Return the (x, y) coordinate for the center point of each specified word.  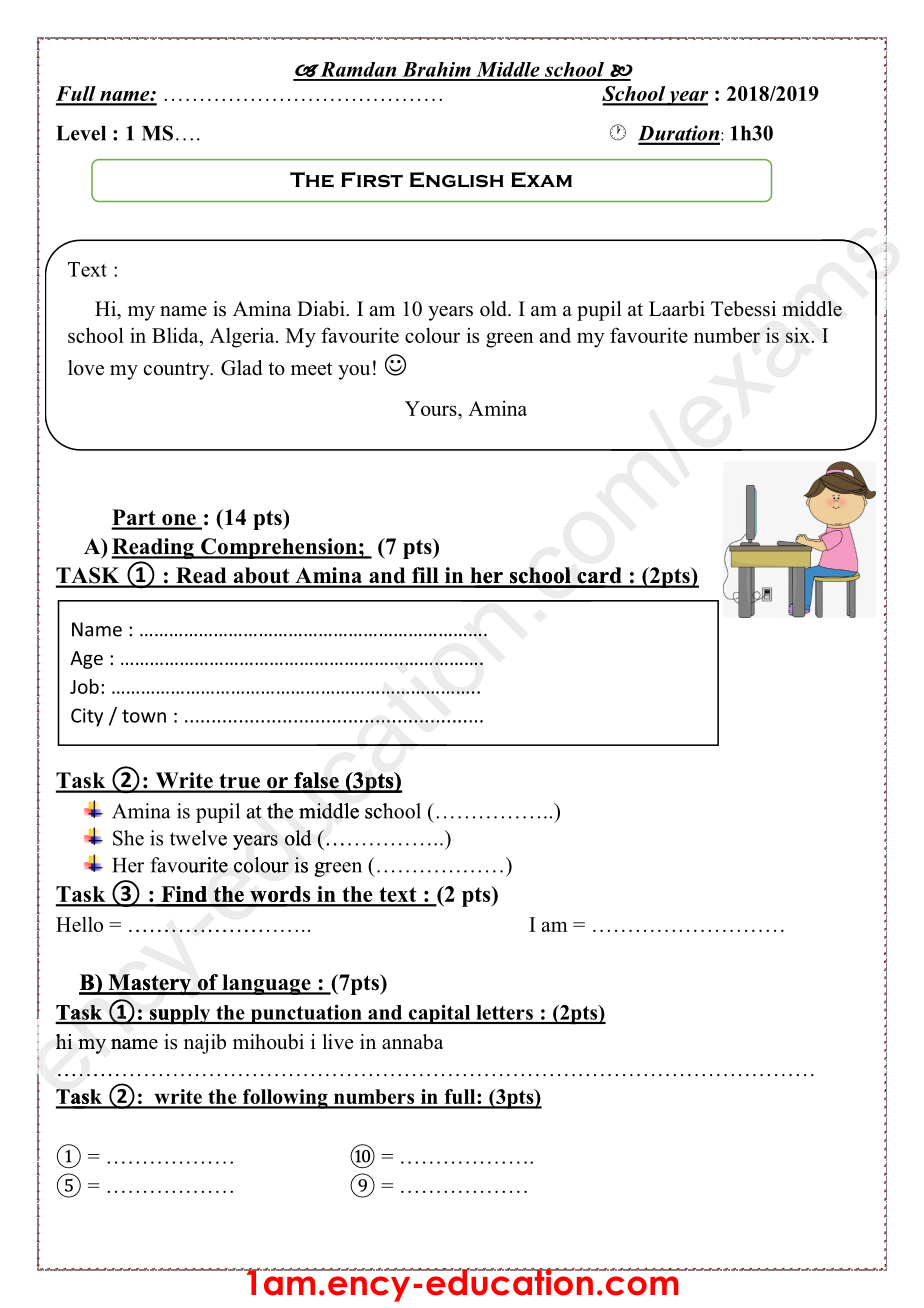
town (144, 716)
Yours (432, 408)
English (457, 180)
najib (205, 1044)
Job (84, 686)
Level (81, 133)
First (372, 180)
